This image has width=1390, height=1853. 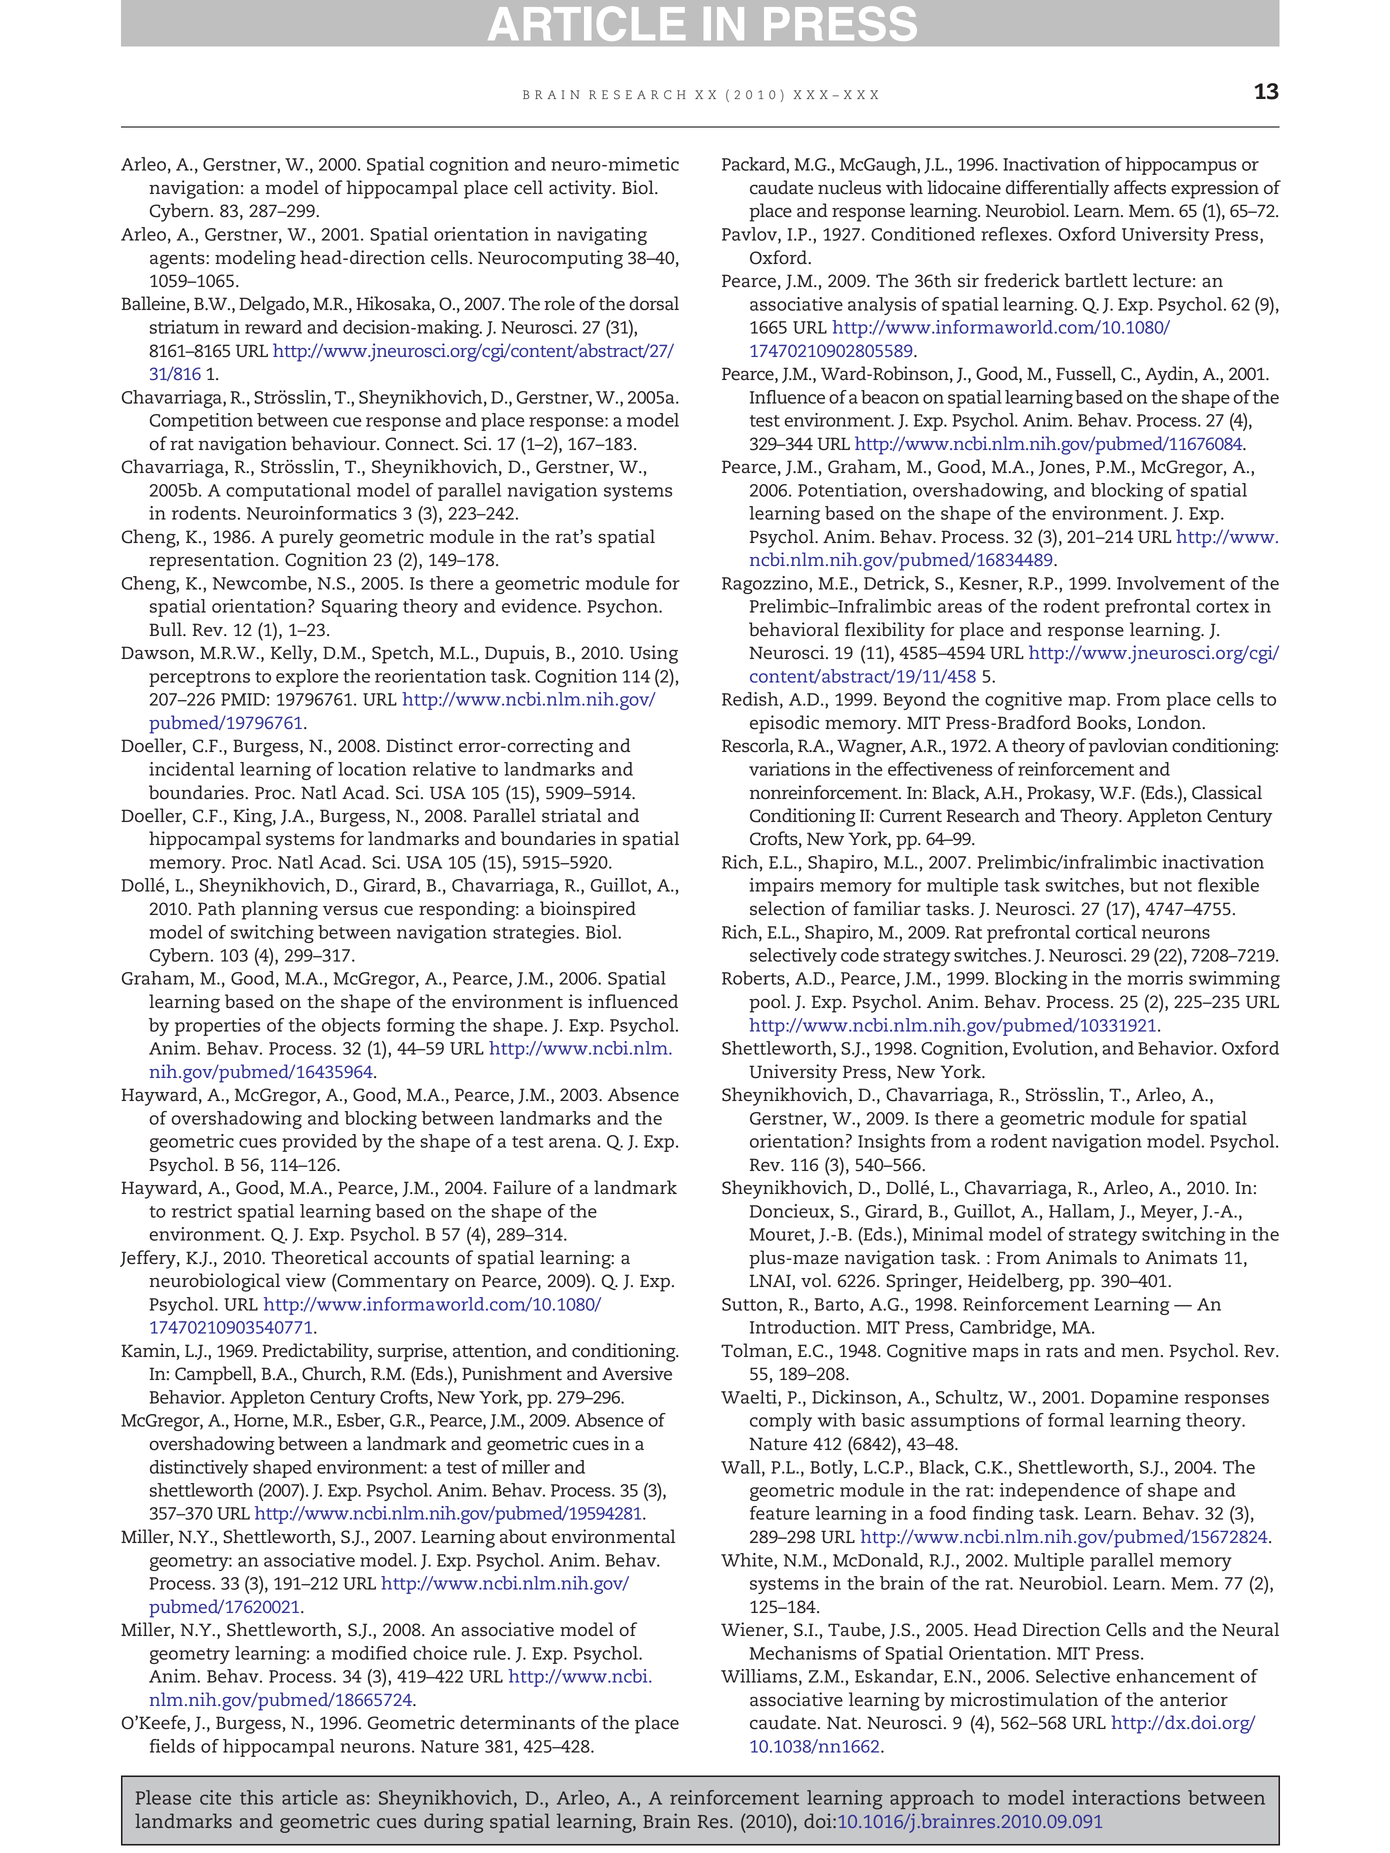 I want to click on navigating, so click(x=602, y=236).
